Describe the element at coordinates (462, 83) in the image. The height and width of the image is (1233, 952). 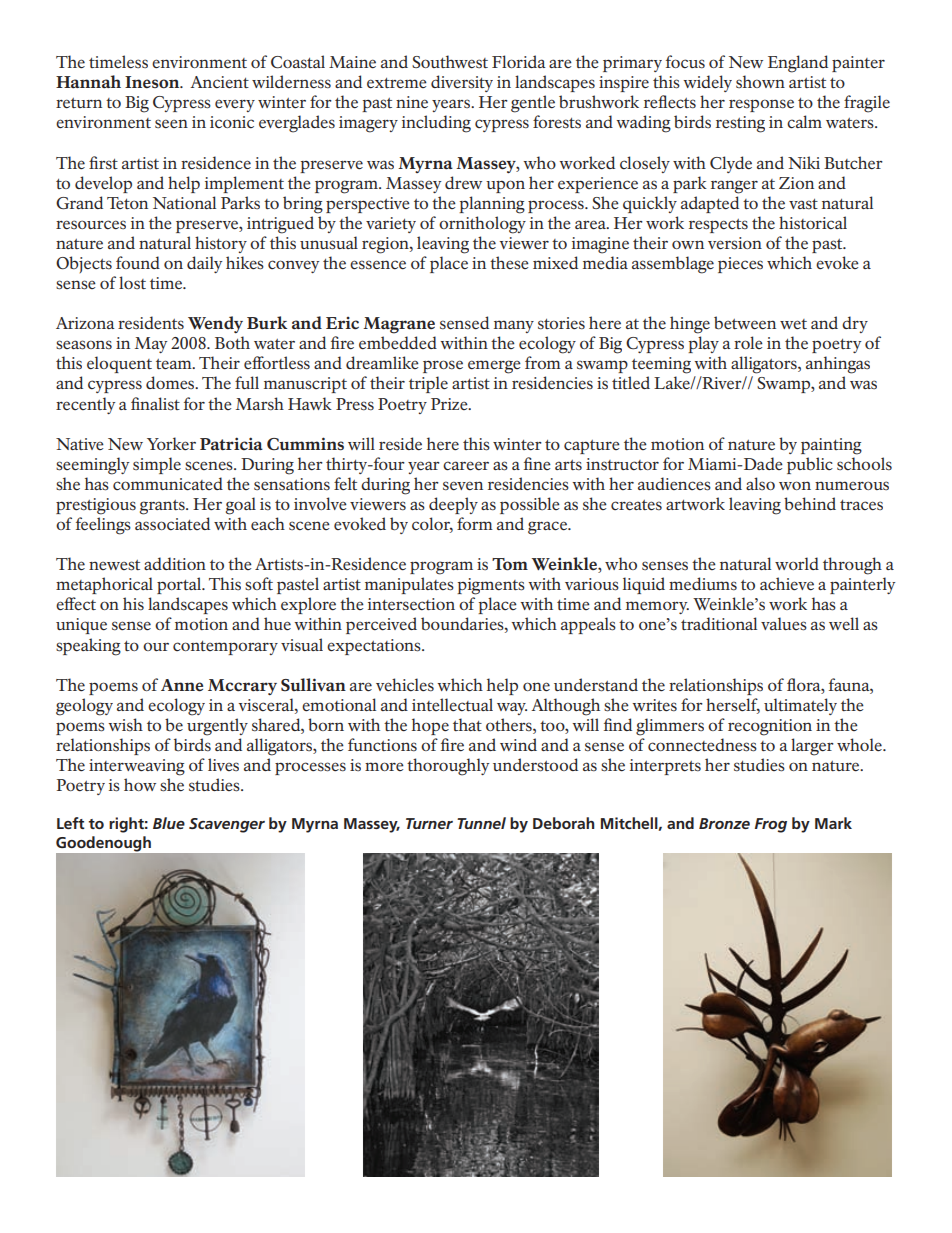
I see `diversity` at that location.
